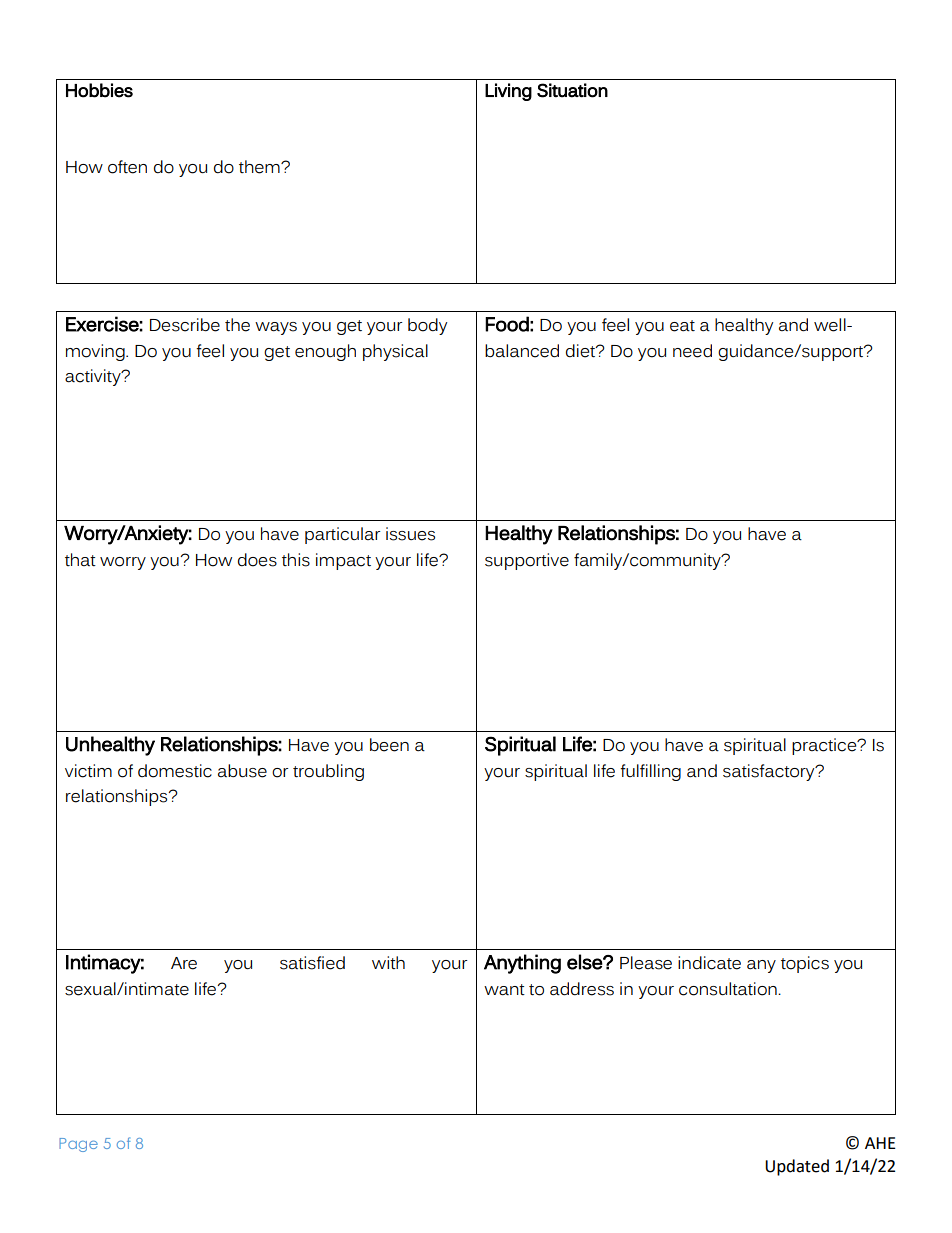  What do you see at coordinates (572, 90) in the image?
I see `Situation` at bounding box center [572, 90].
